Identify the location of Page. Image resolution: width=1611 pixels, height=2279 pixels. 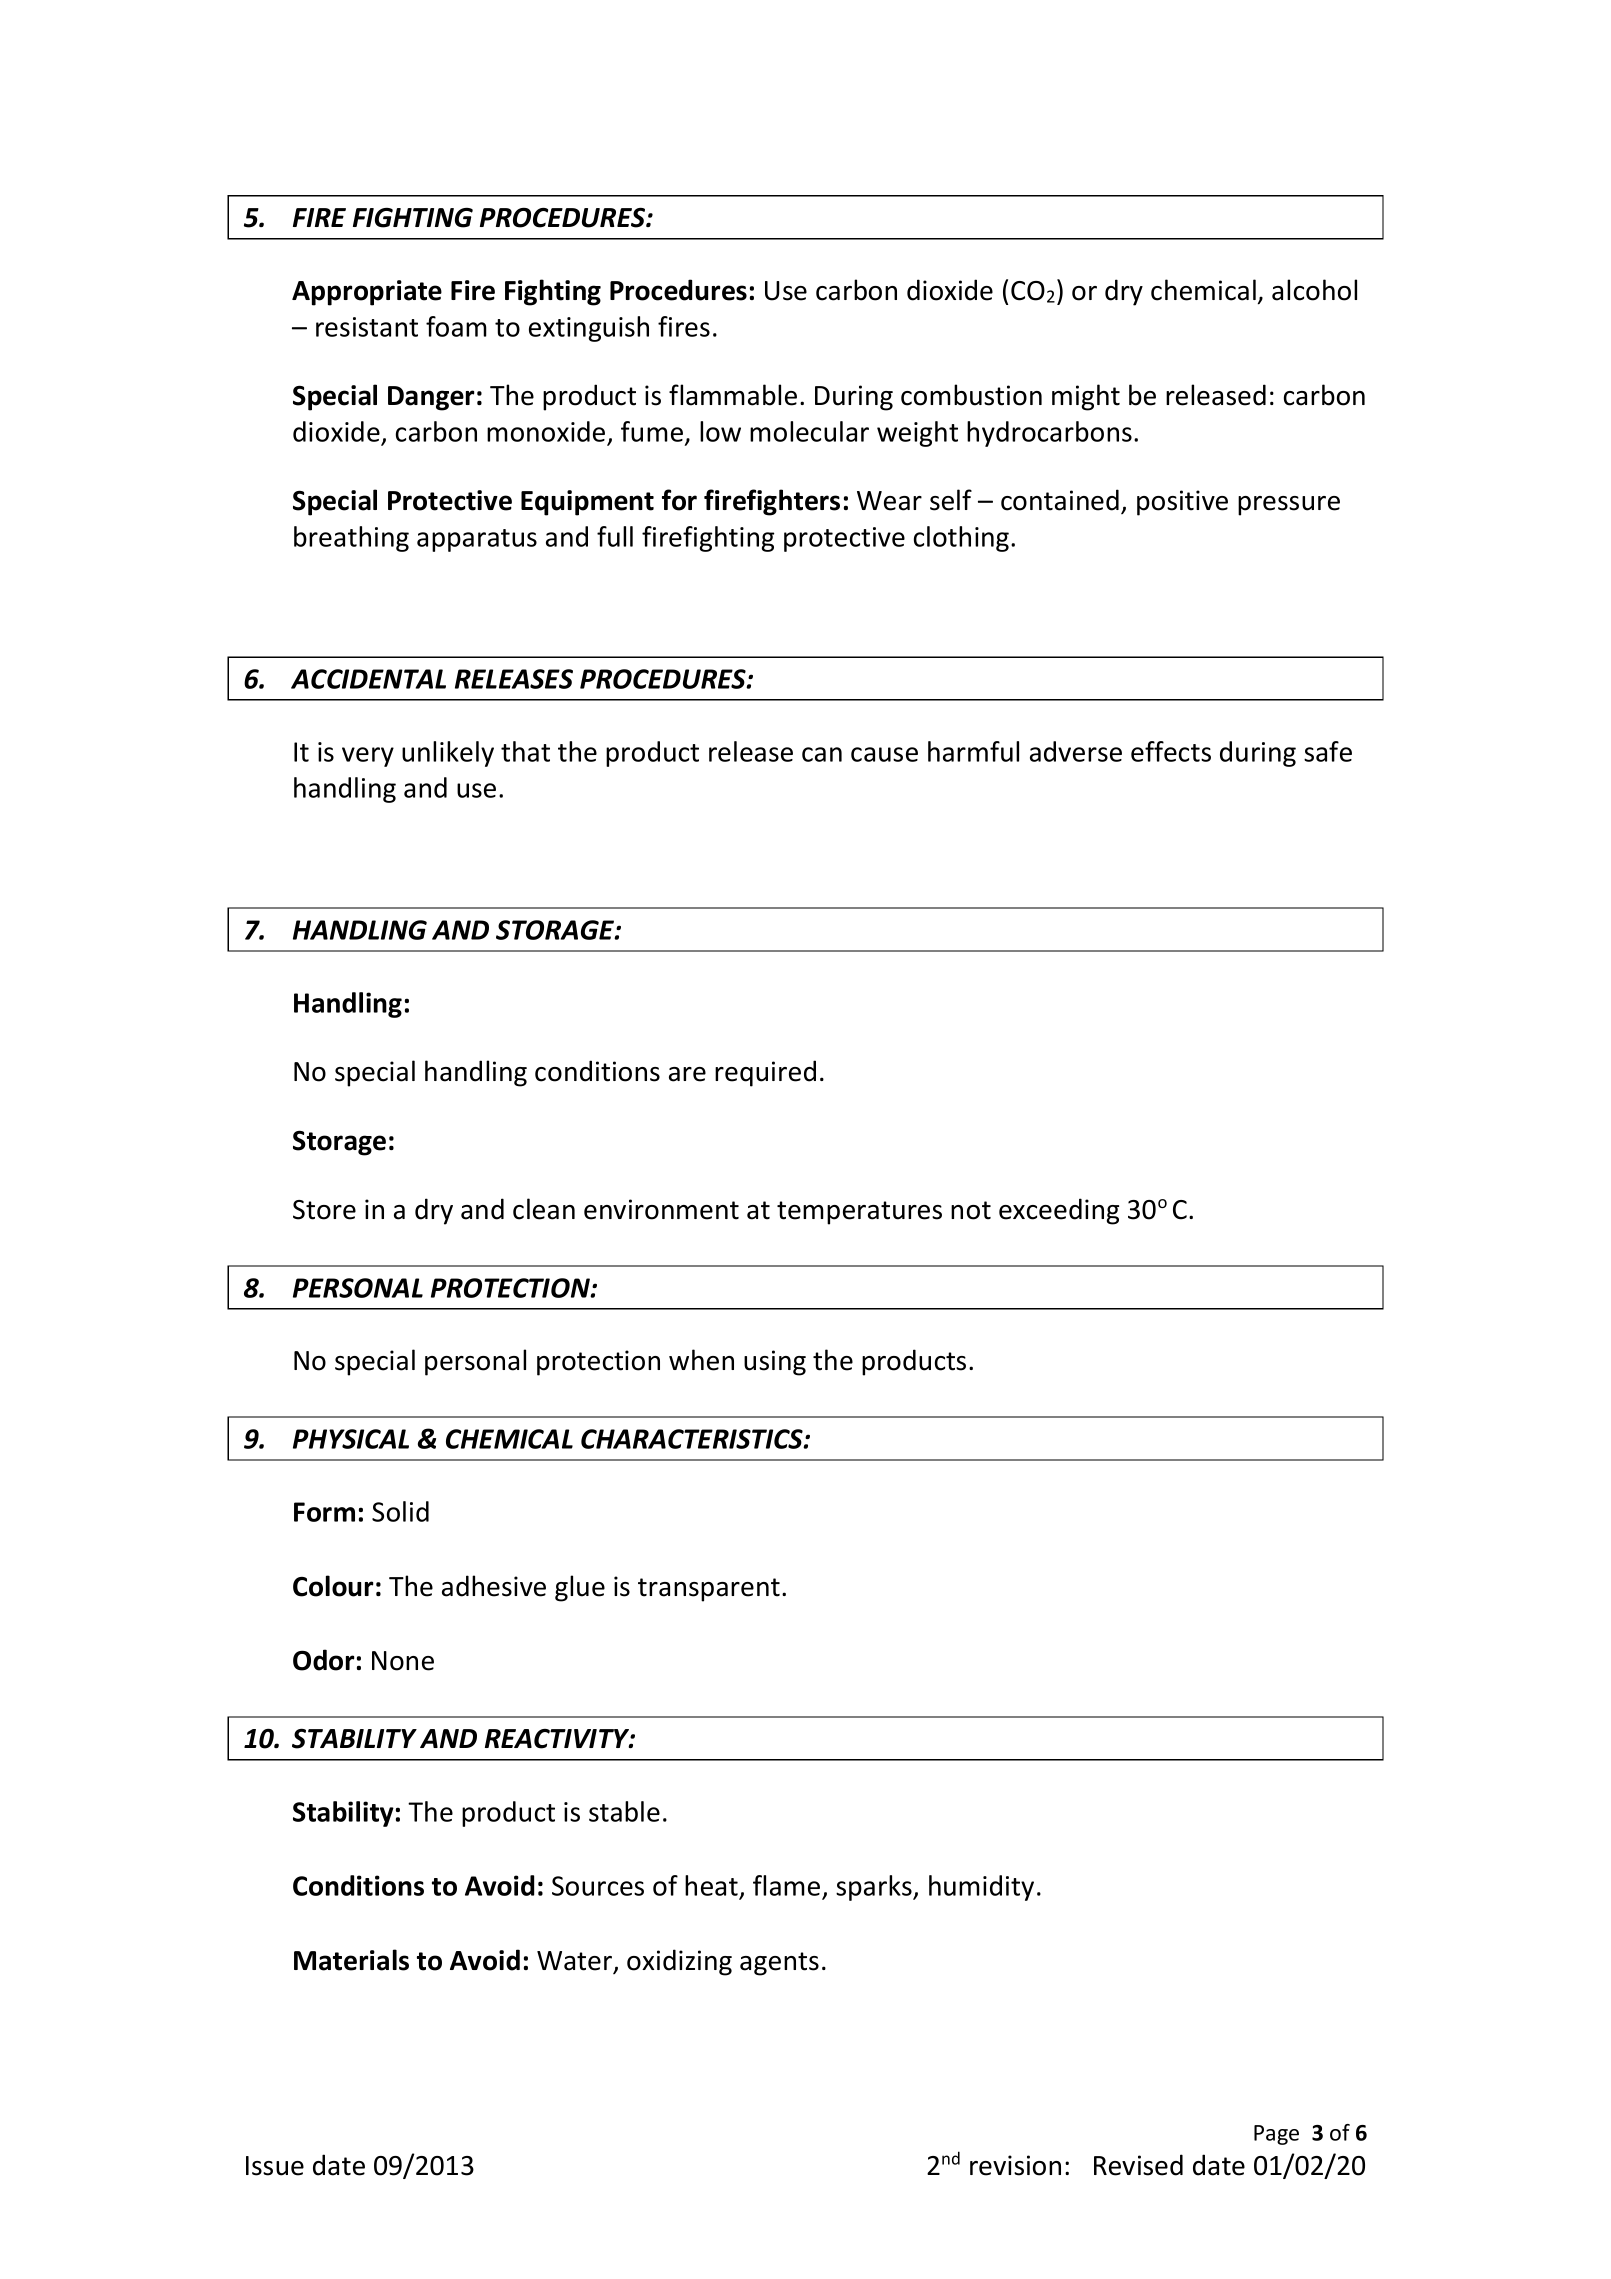
(1276, 2135).
